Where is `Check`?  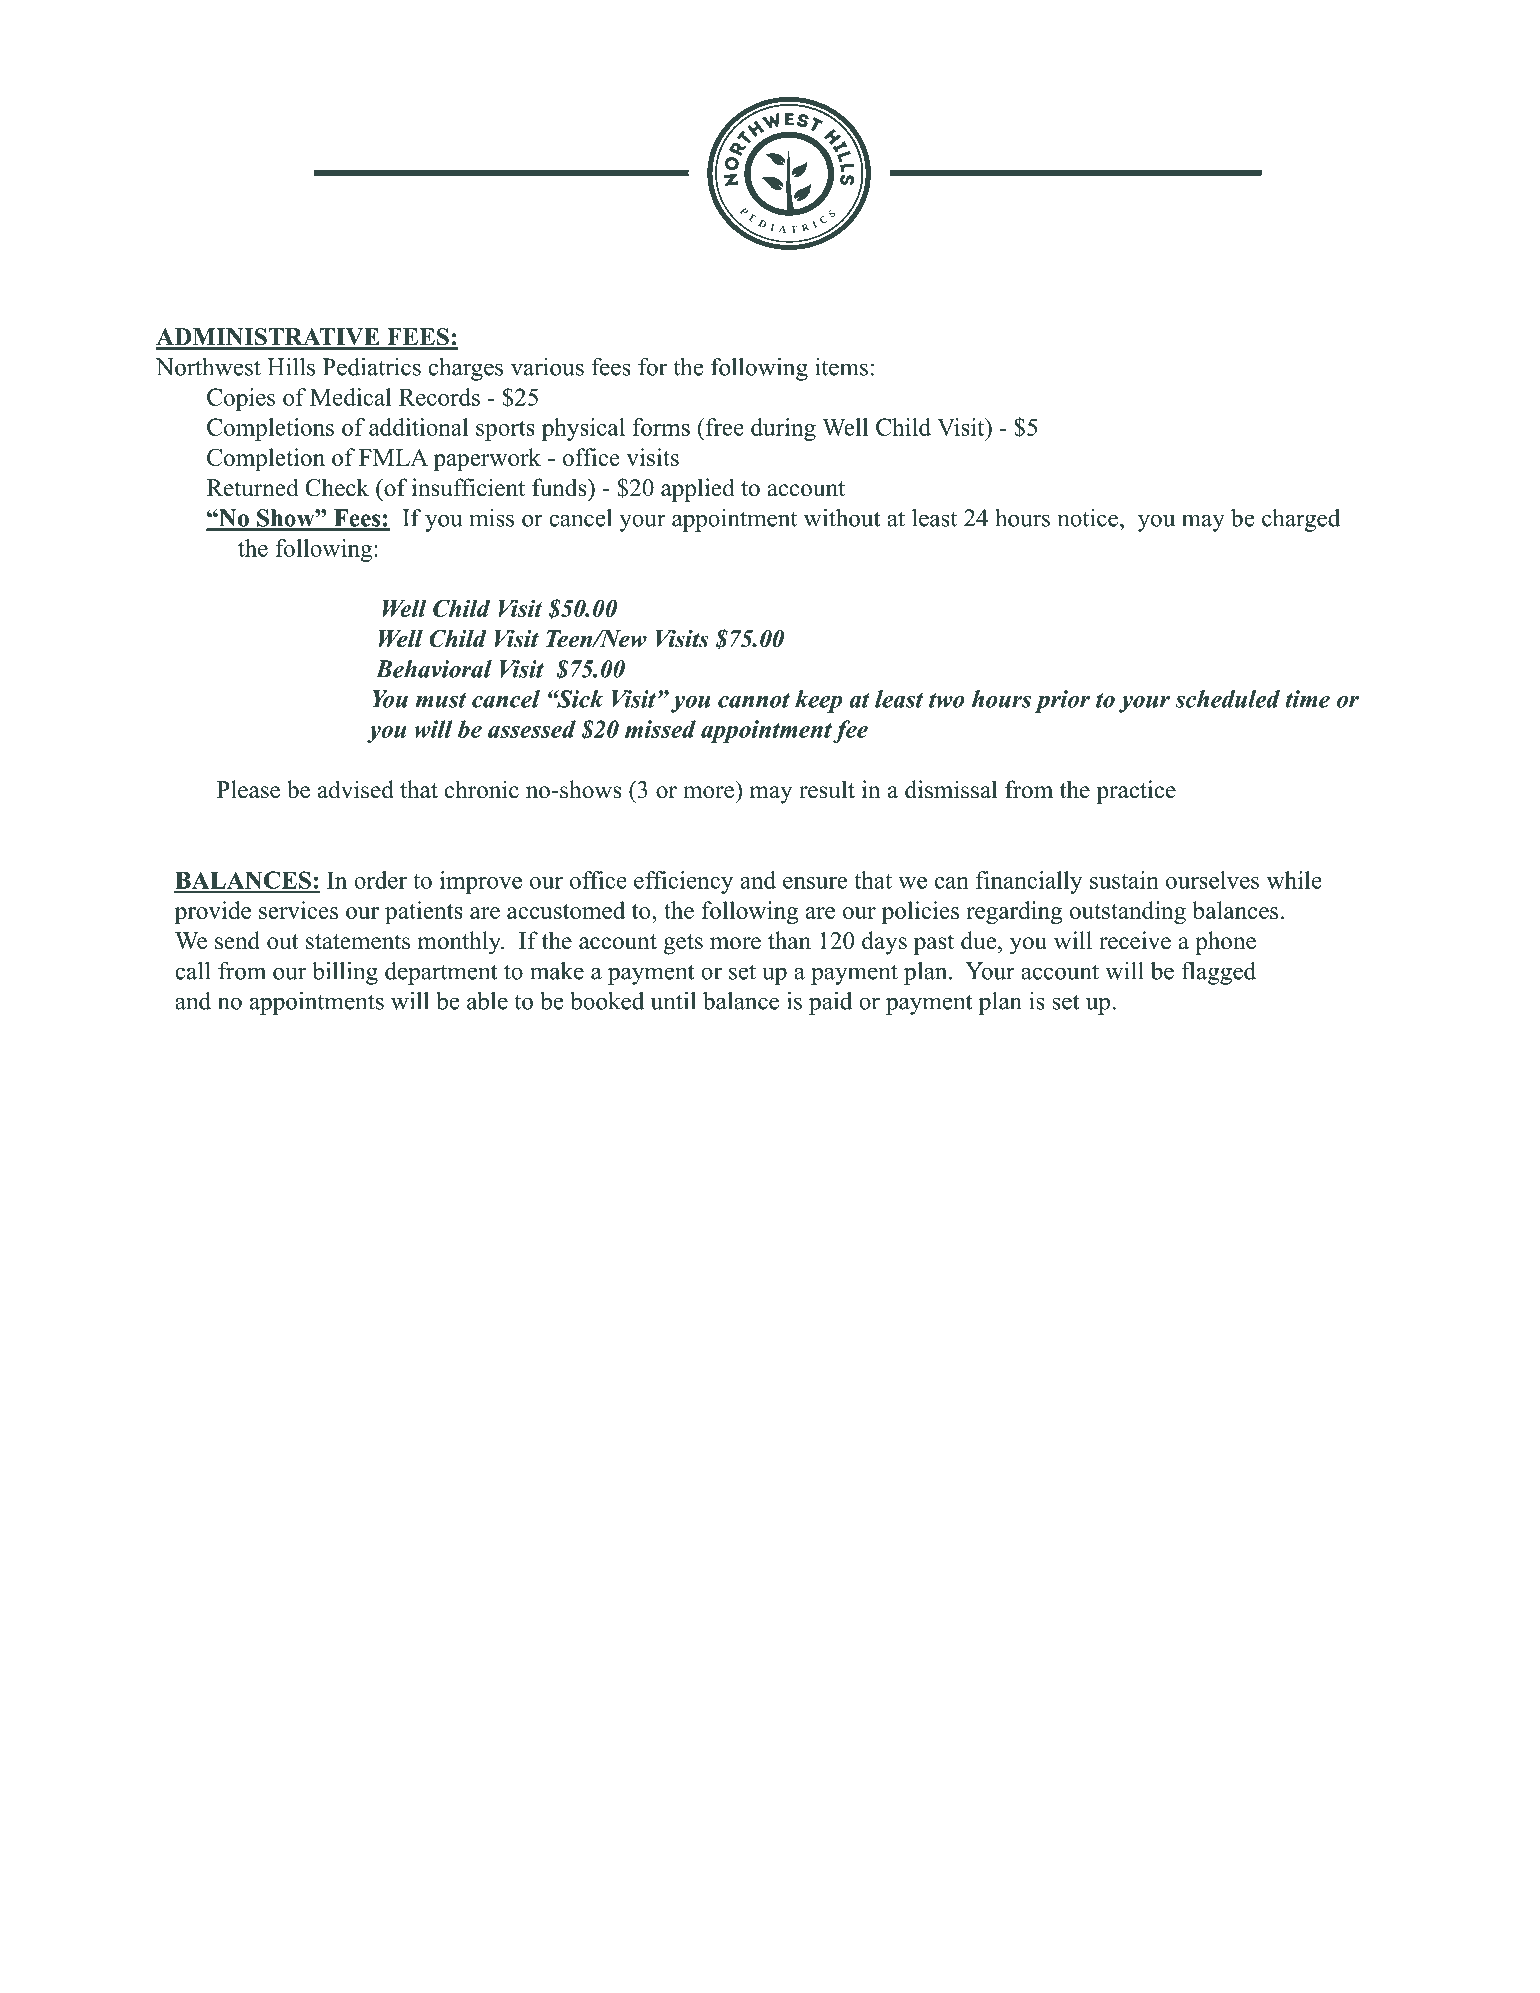 Check is located at coordinates (337, 487).
